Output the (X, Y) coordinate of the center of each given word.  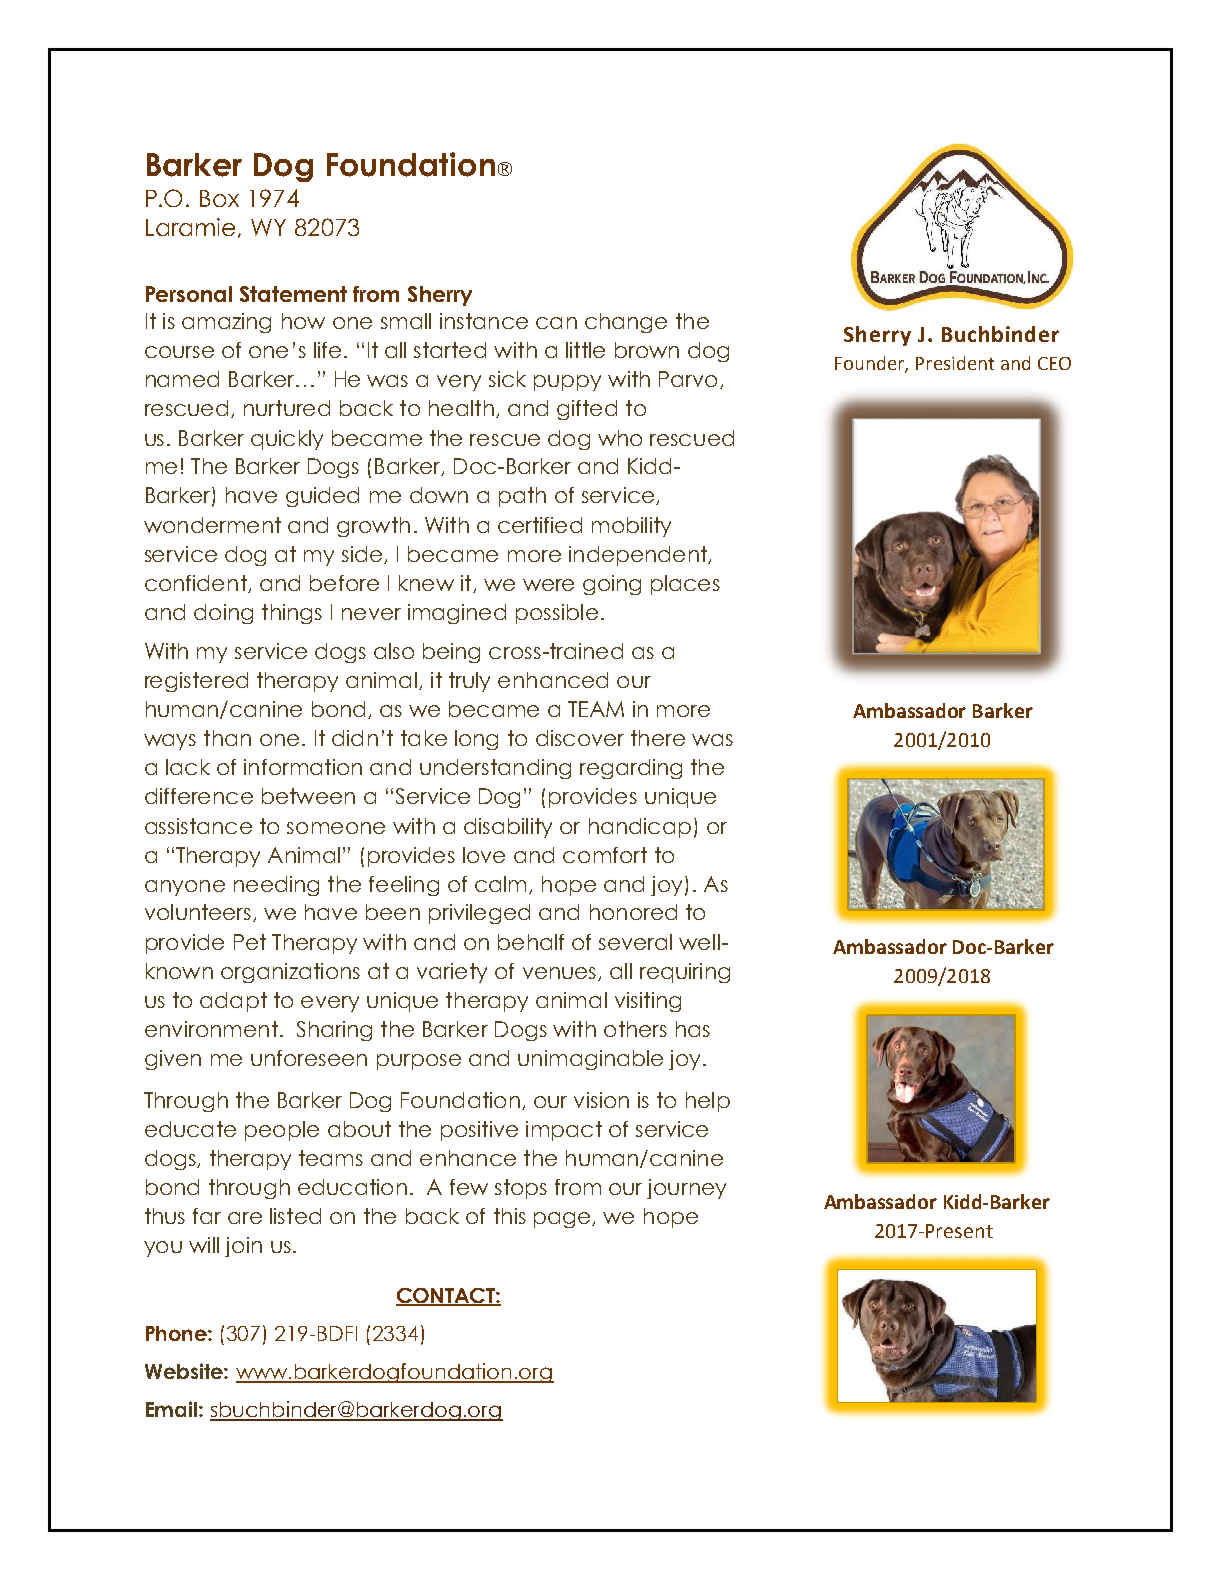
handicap (640, 828)
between (308, 796)
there (658, 738)
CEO (1054, 363)
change (626, 323)
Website (185, 1371)
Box (219, 198)
